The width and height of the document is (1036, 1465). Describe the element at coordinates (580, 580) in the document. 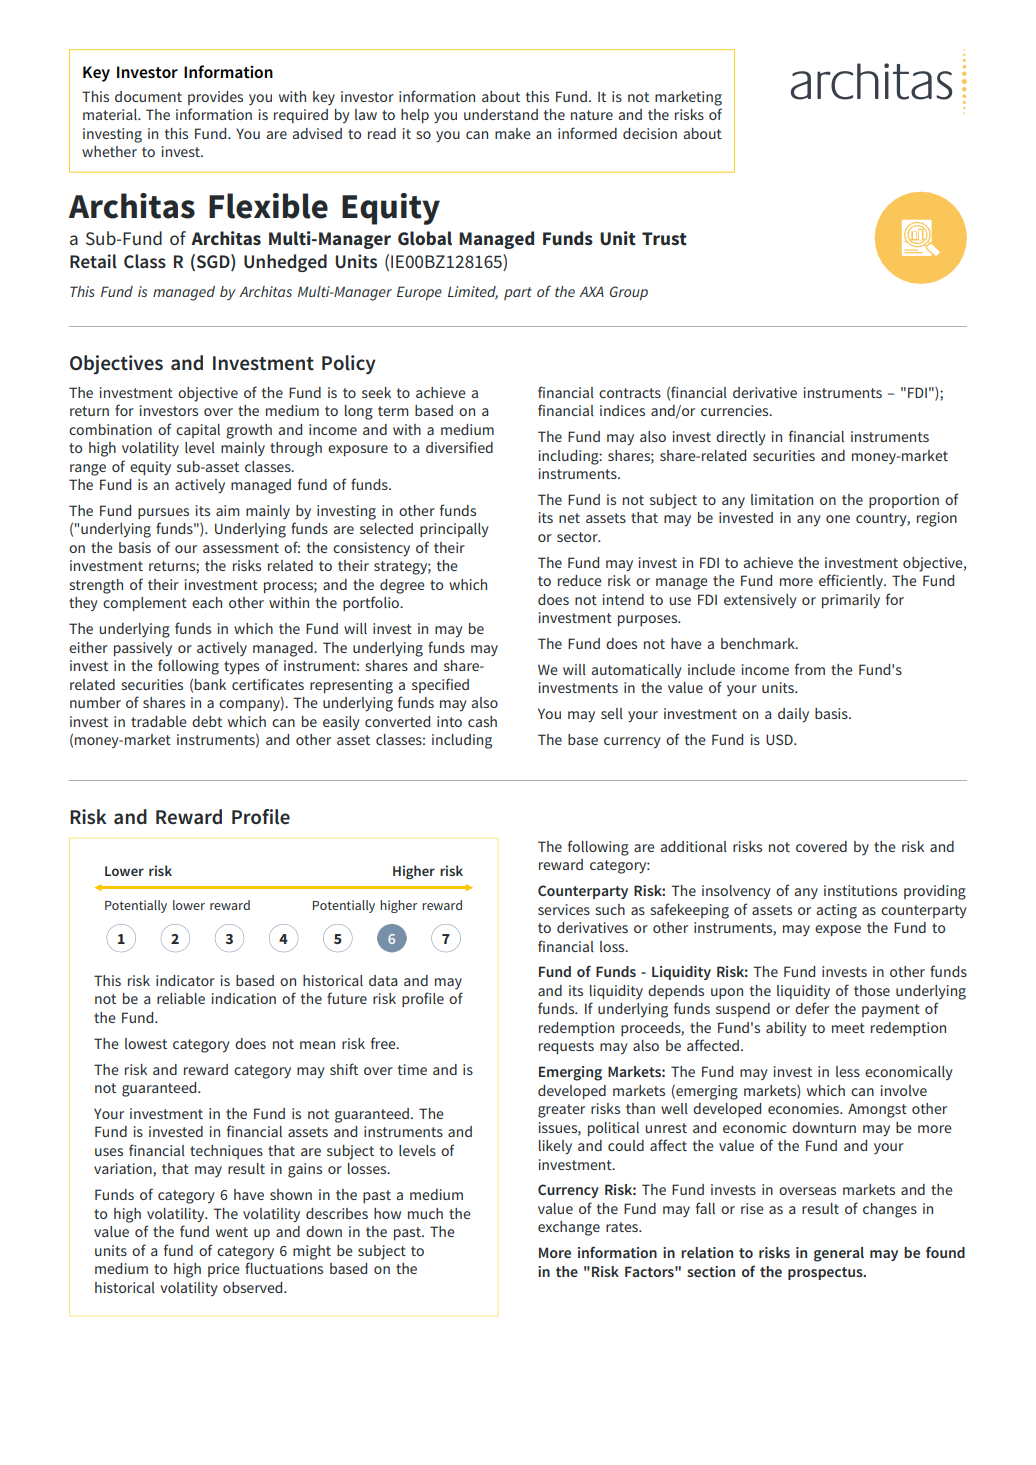

I see `reduce` at that location.
